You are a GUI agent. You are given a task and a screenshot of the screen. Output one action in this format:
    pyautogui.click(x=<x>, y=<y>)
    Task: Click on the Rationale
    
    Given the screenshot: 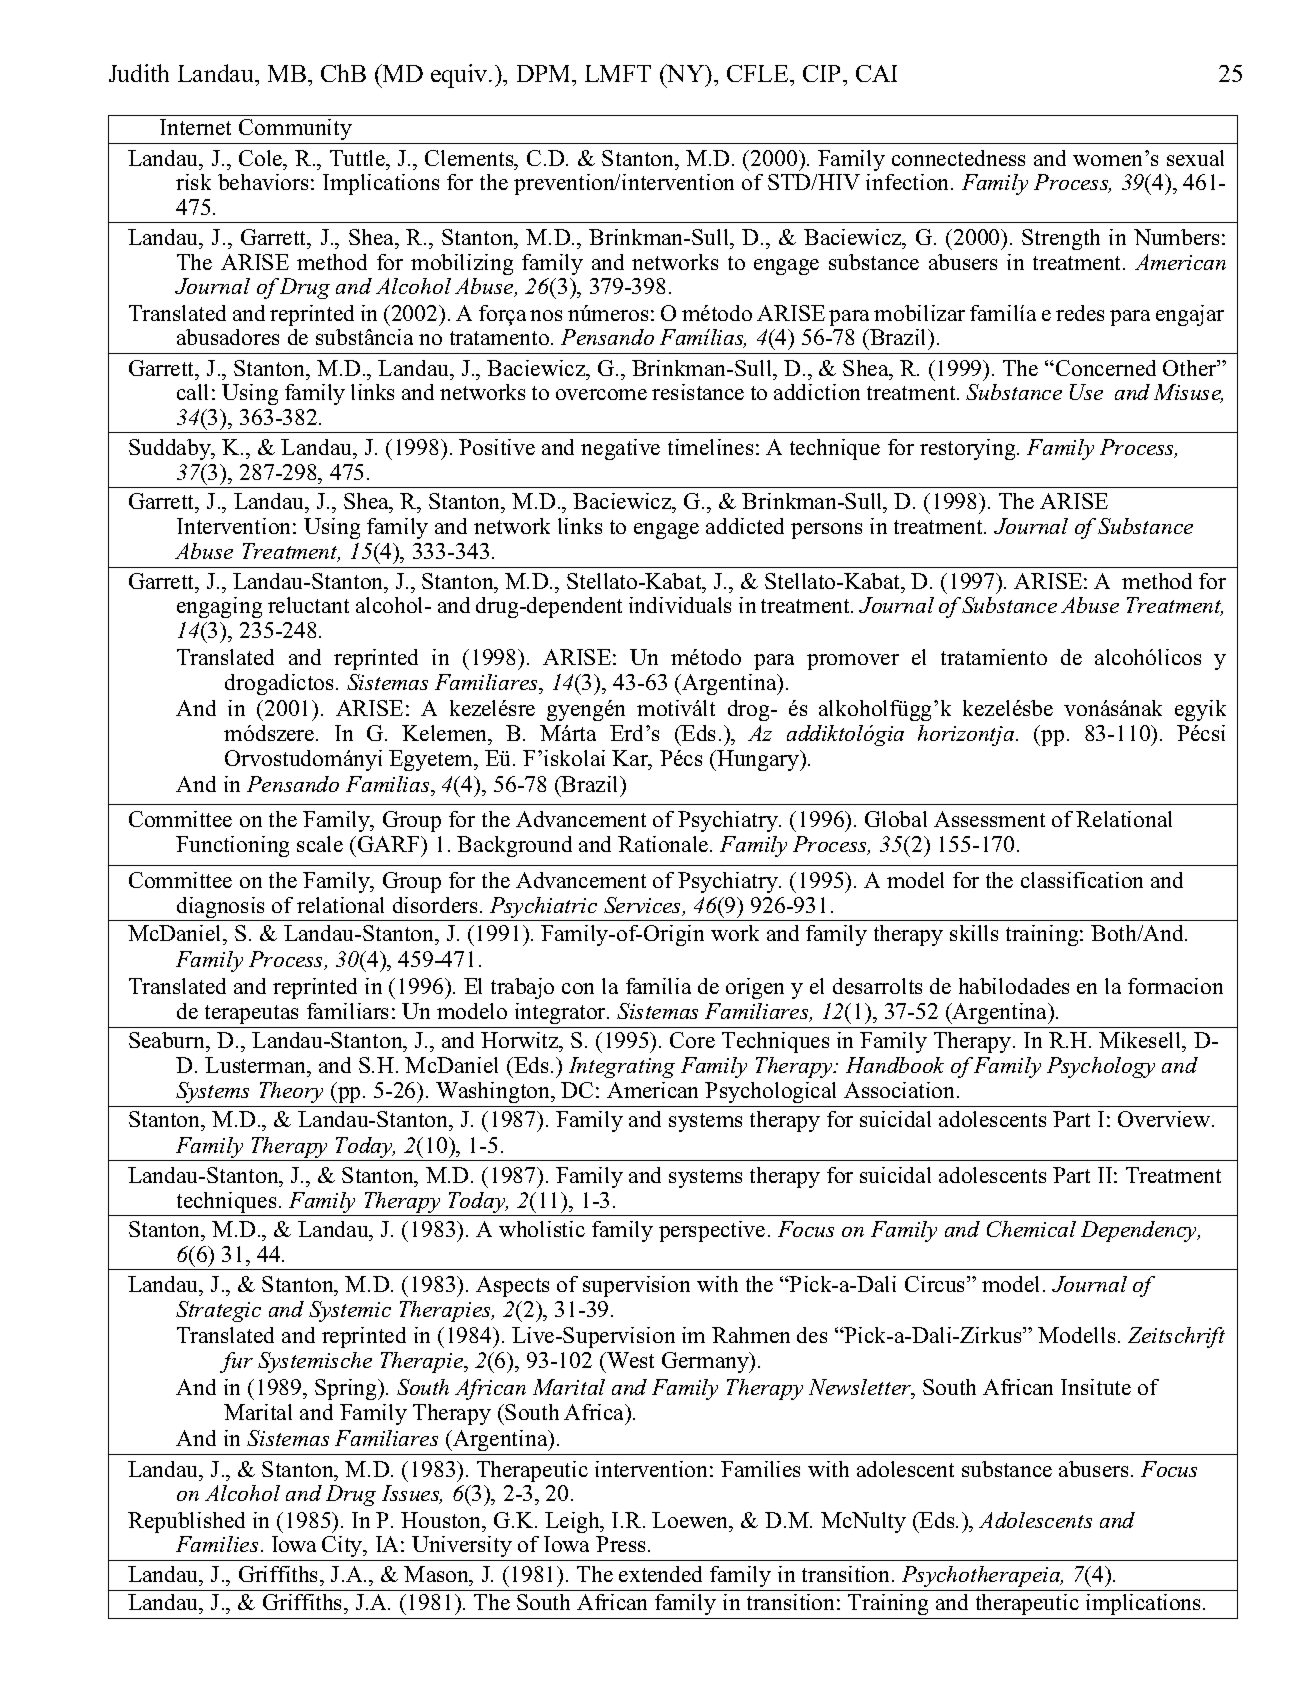 What is the action you would take?
    pyautogui.click(x=664, y=844)
